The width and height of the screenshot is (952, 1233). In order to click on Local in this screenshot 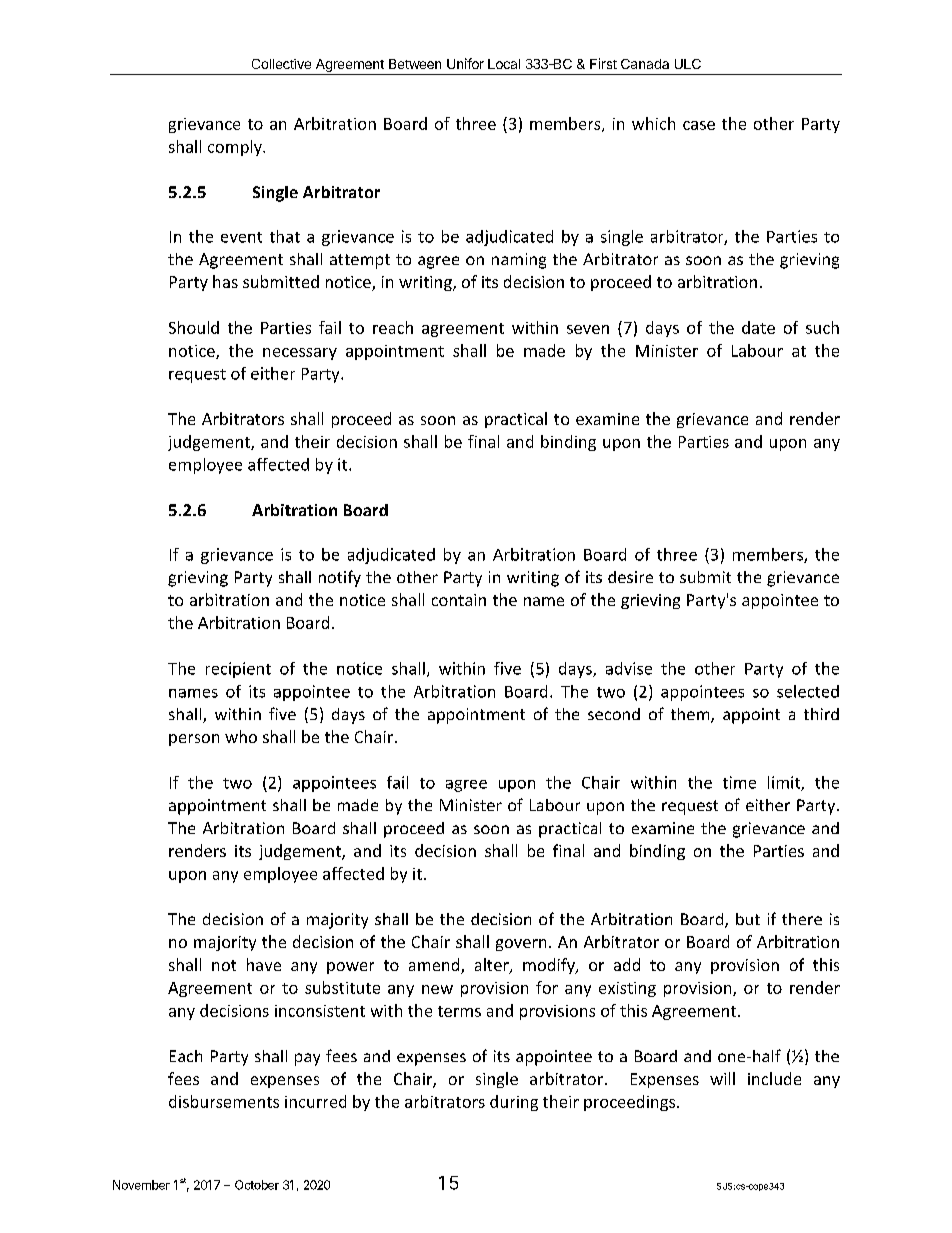, I will do `click(504, 64)`.
